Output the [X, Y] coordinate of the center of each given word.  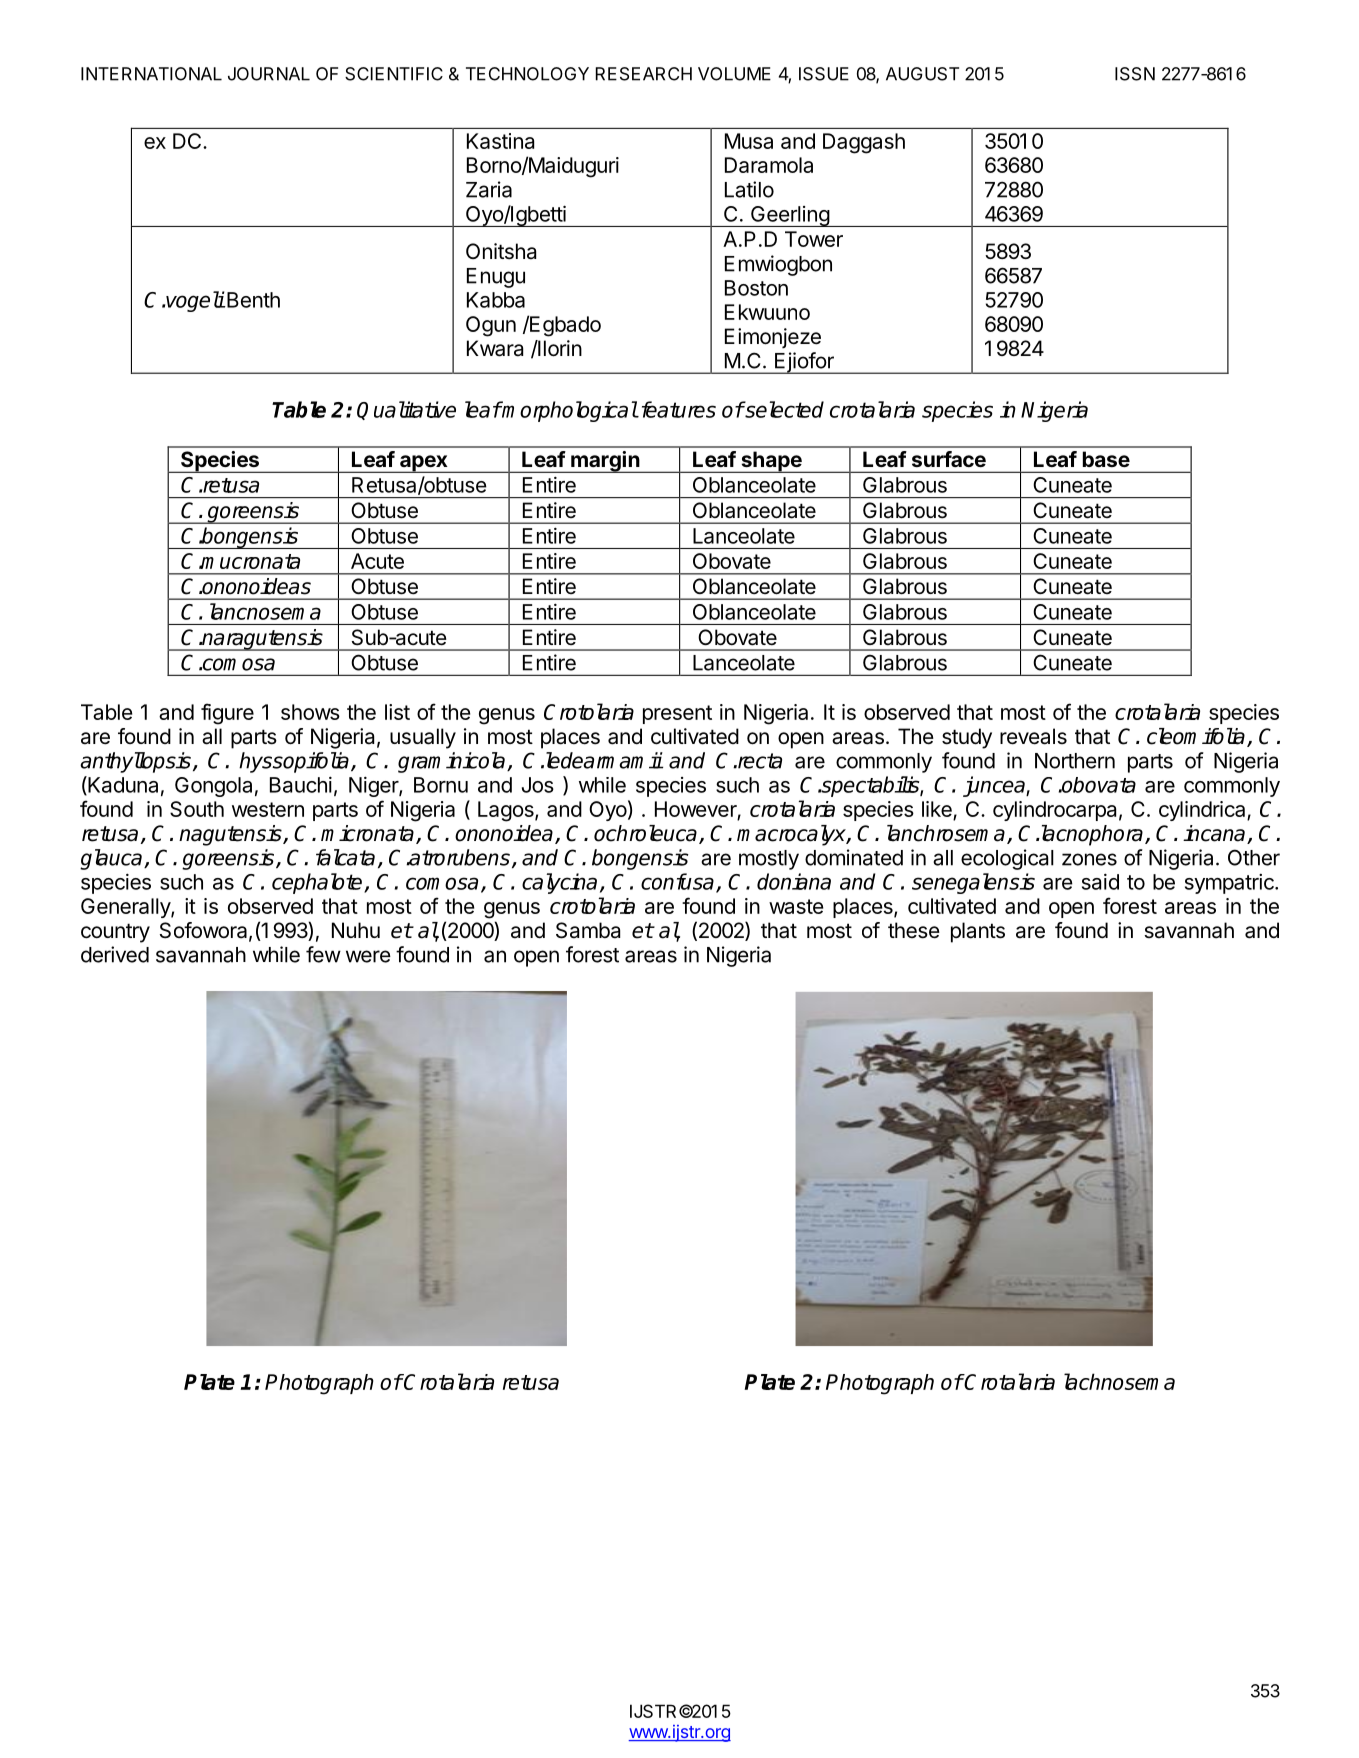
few [323, 954]
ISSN [1135, 74]
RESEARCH [644, 74]
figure [227, 714]
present [677, 714]
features [677, 409]
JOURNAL [269, 74]
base [1106, 459]
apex [424, 464]
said [1100, 881]
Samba [588, 930]
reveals [1033, 736]
